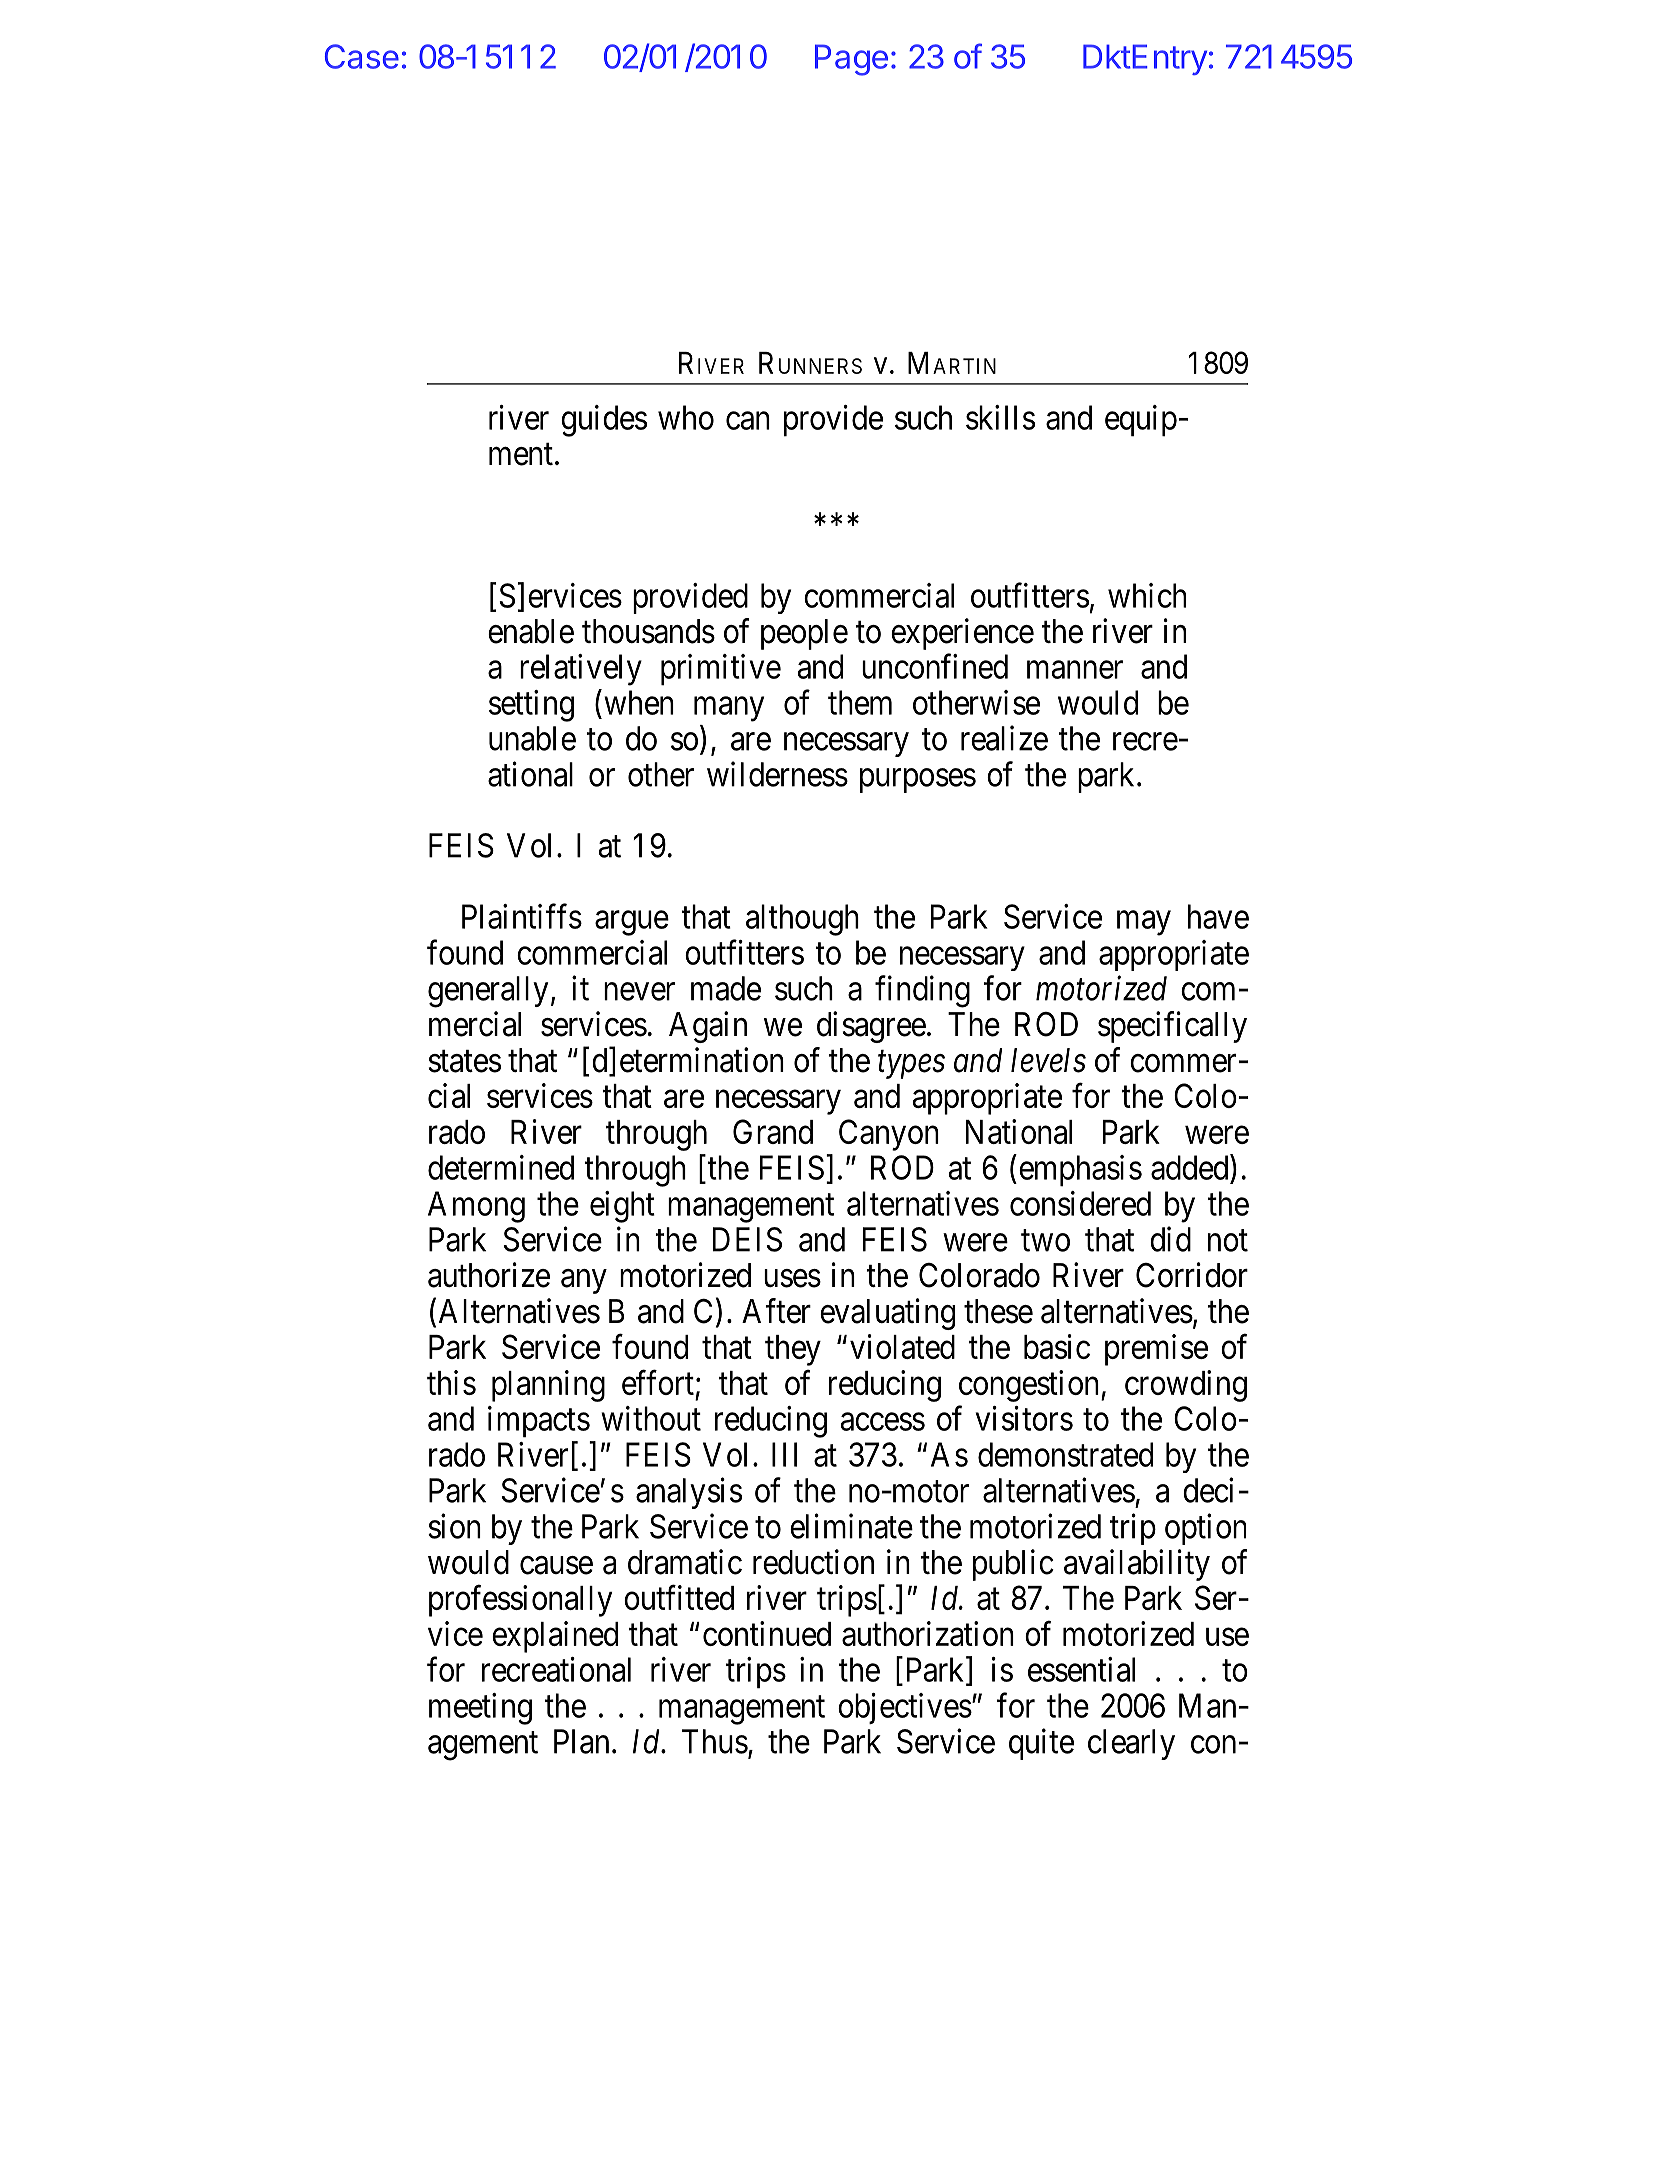  What do you see at coordinates (501, 1167) in the screenshot?
I see `determined` at bounding box center [501, 1167].
